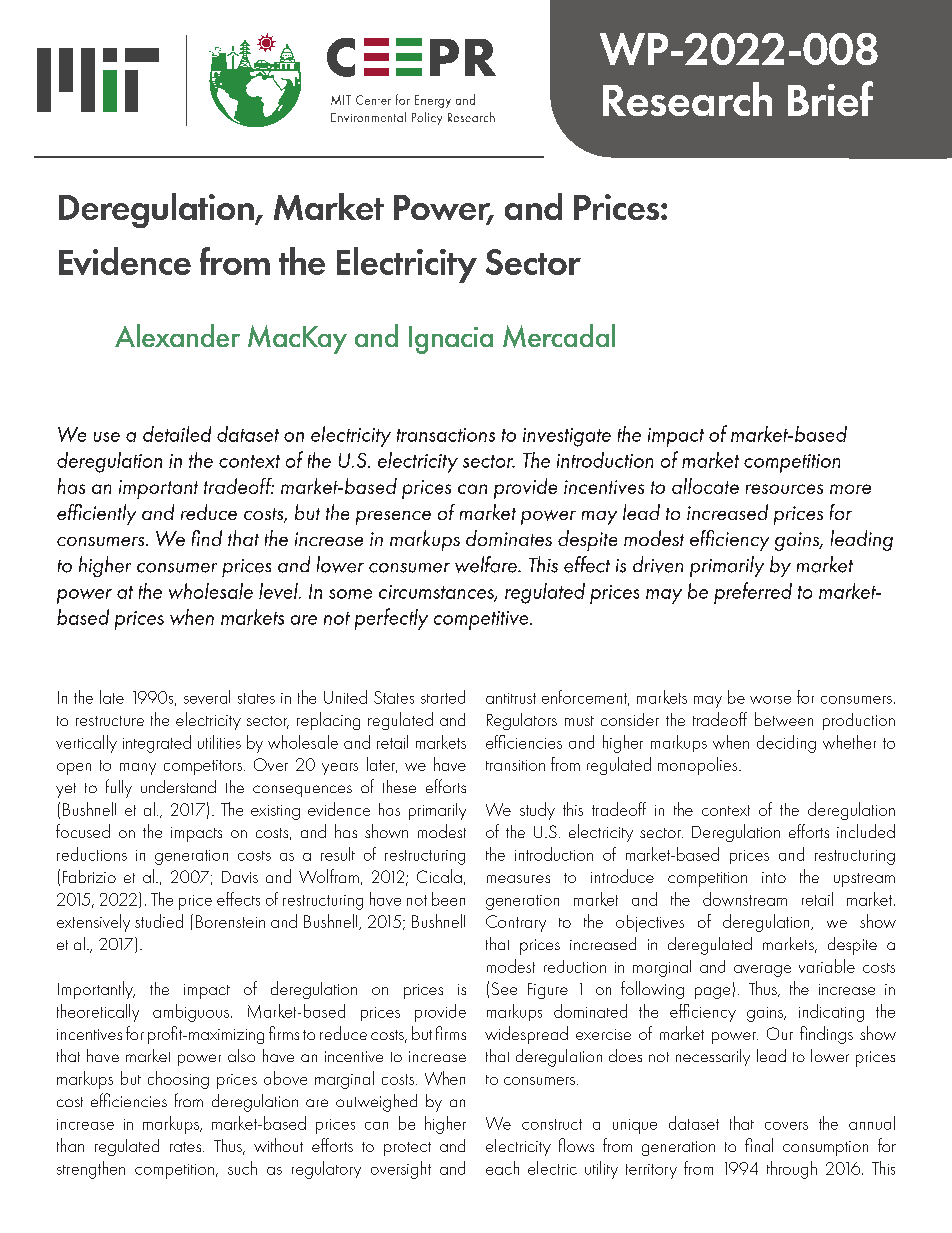 The image size is (952, 1233). What do you see at coordinates (830, 98) in the document?
I see `Brief` at bounding box center [830, 98].
